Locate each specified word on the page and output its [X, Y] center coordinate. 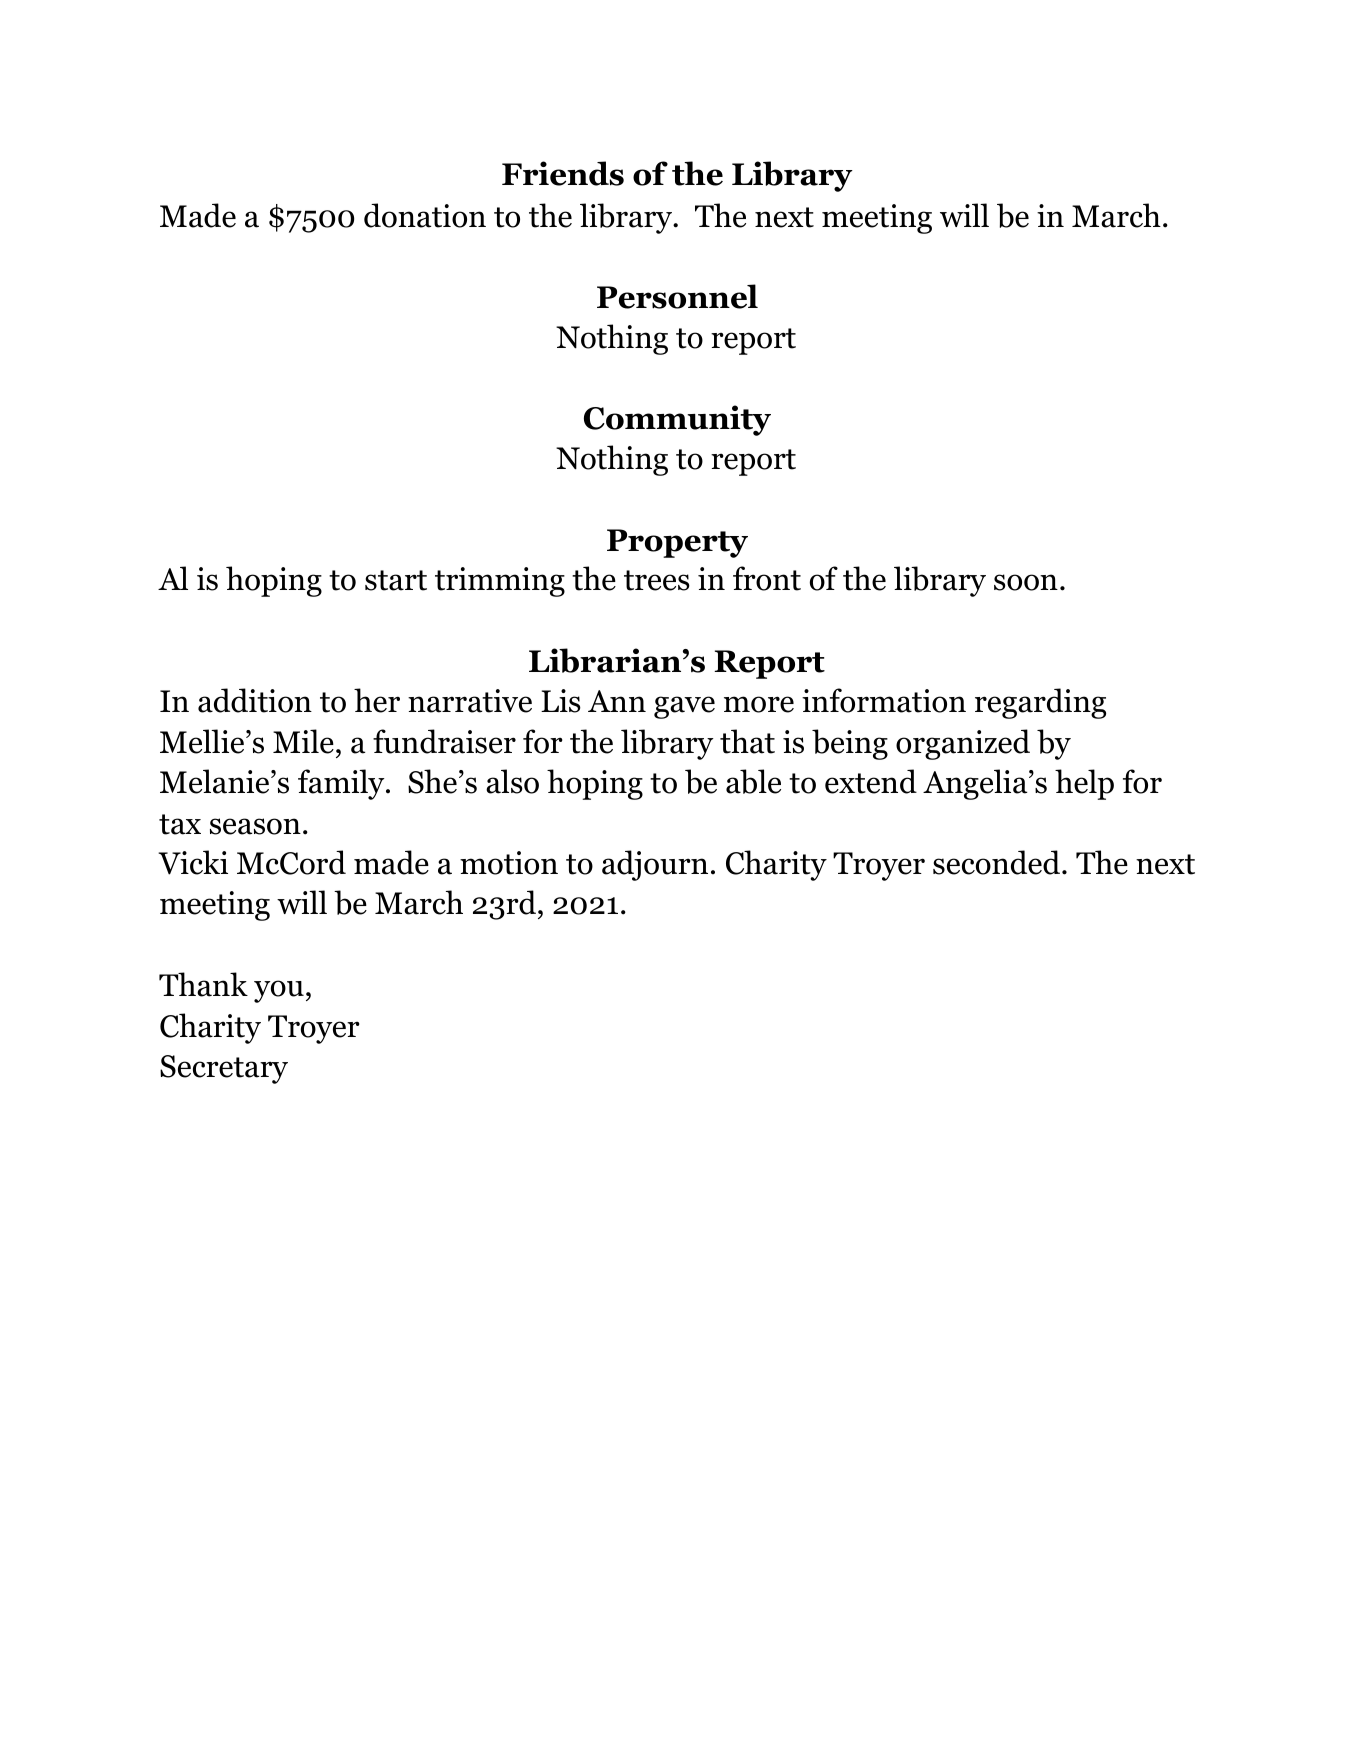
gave [684, 707]
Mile [303, 741]
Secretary [224, 1069]
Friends [563, 173]
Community [677, 420]
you [279, 991]
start [396, 580]
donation [425, 215]
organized [963, 744]
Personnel [677, 296]
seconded [998, 862]
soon [1026, 582]
